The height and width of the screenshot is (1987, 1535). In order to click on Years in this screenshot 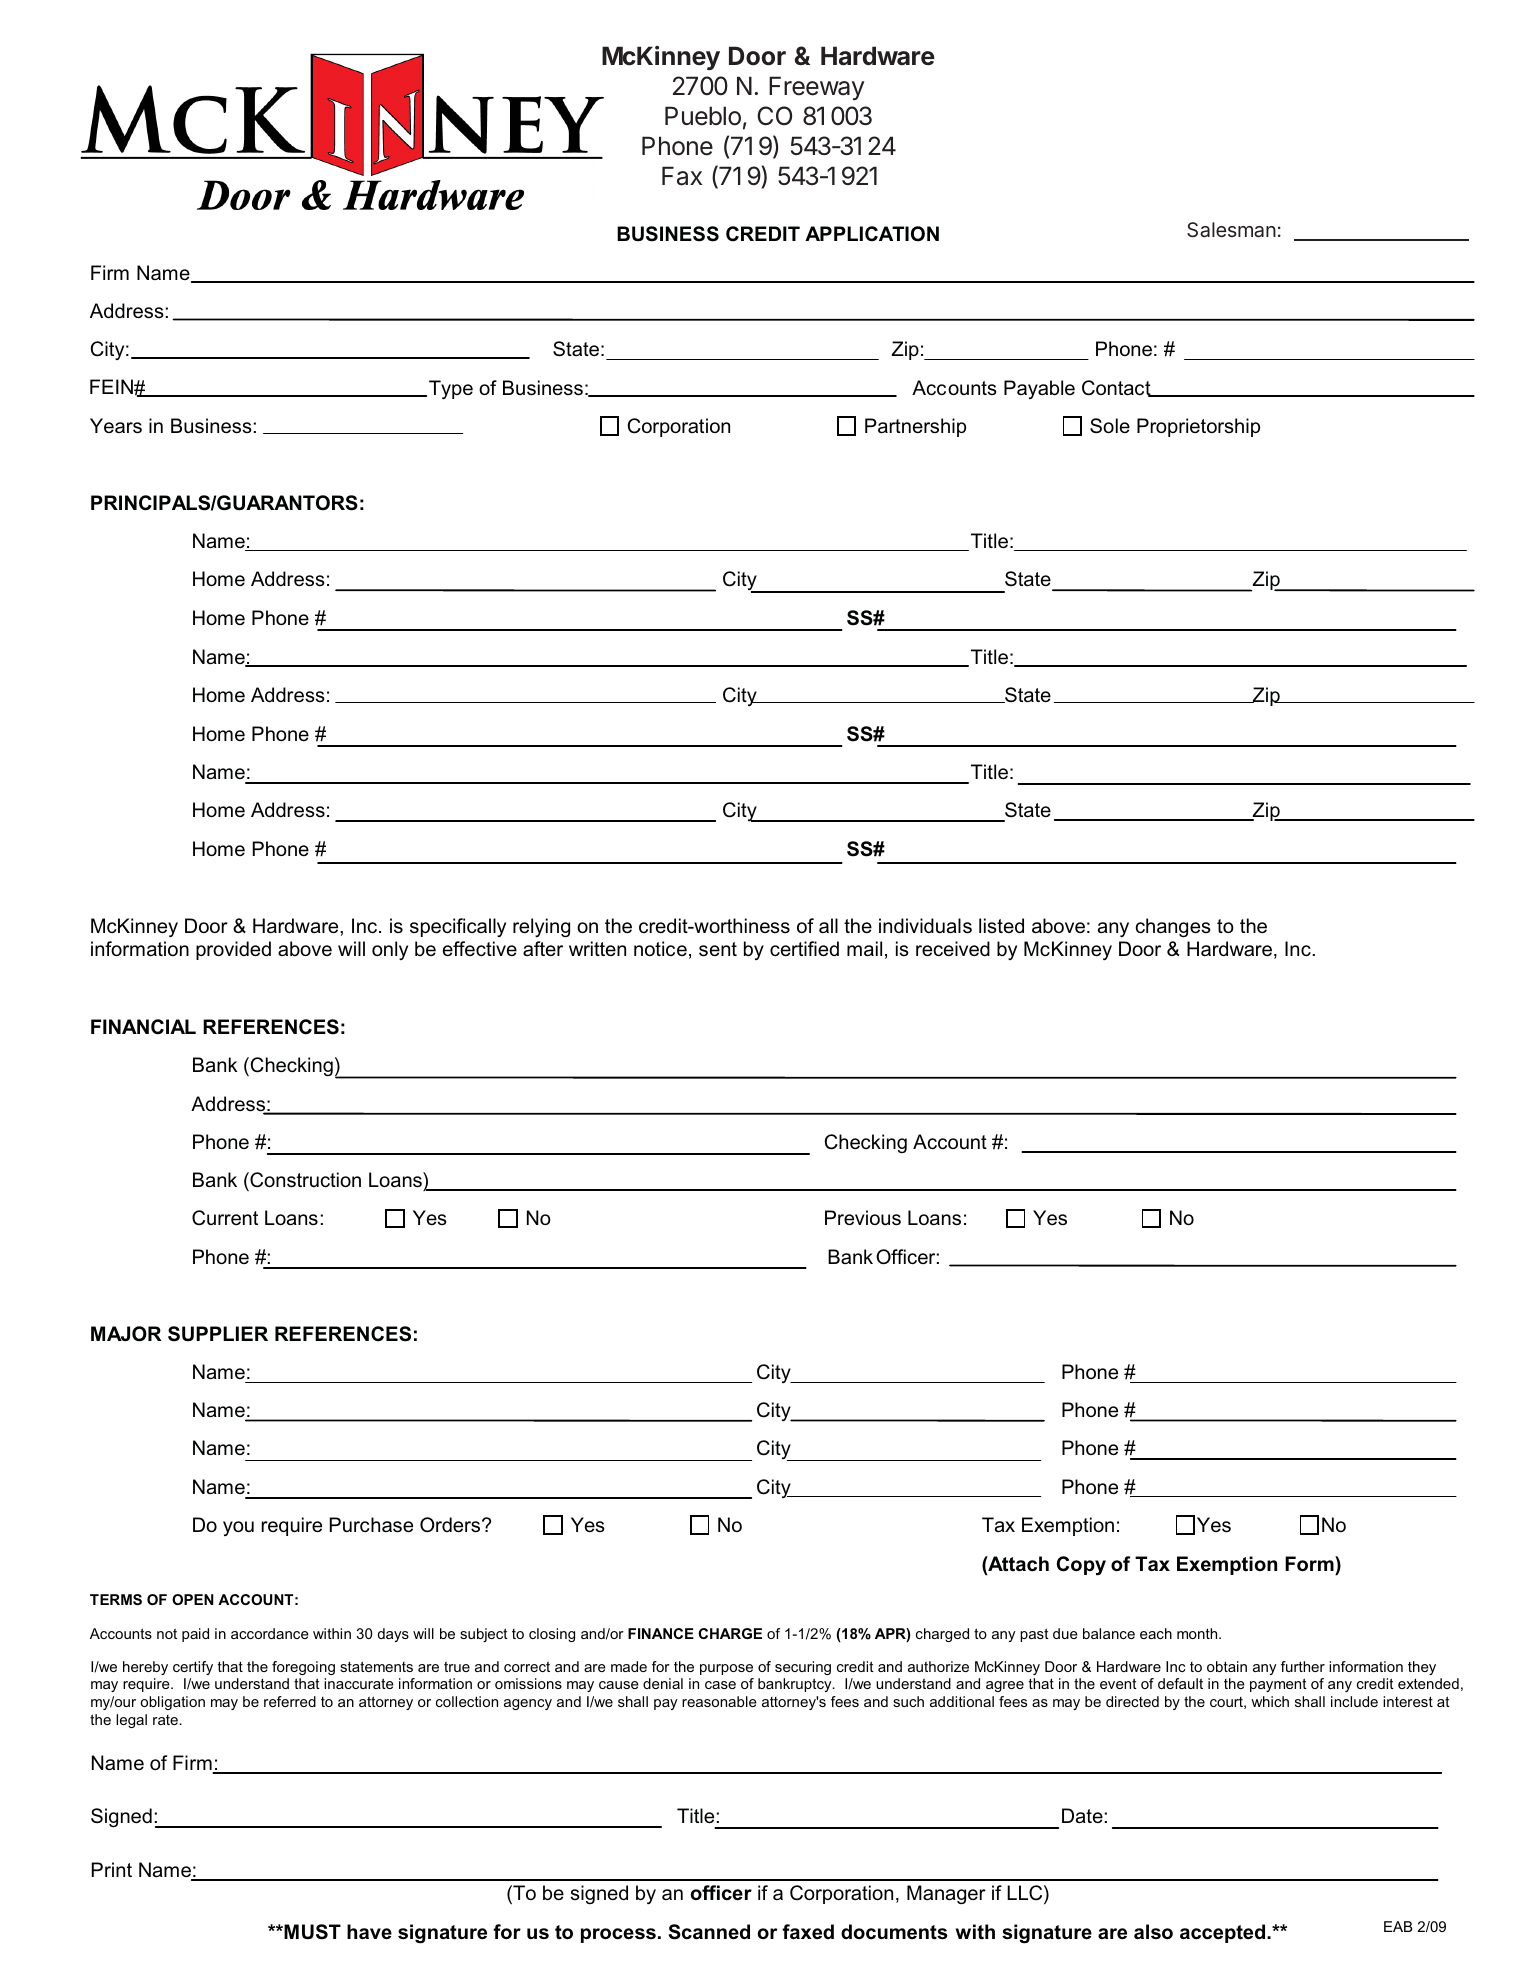, I will do `click(116, 426)`.
